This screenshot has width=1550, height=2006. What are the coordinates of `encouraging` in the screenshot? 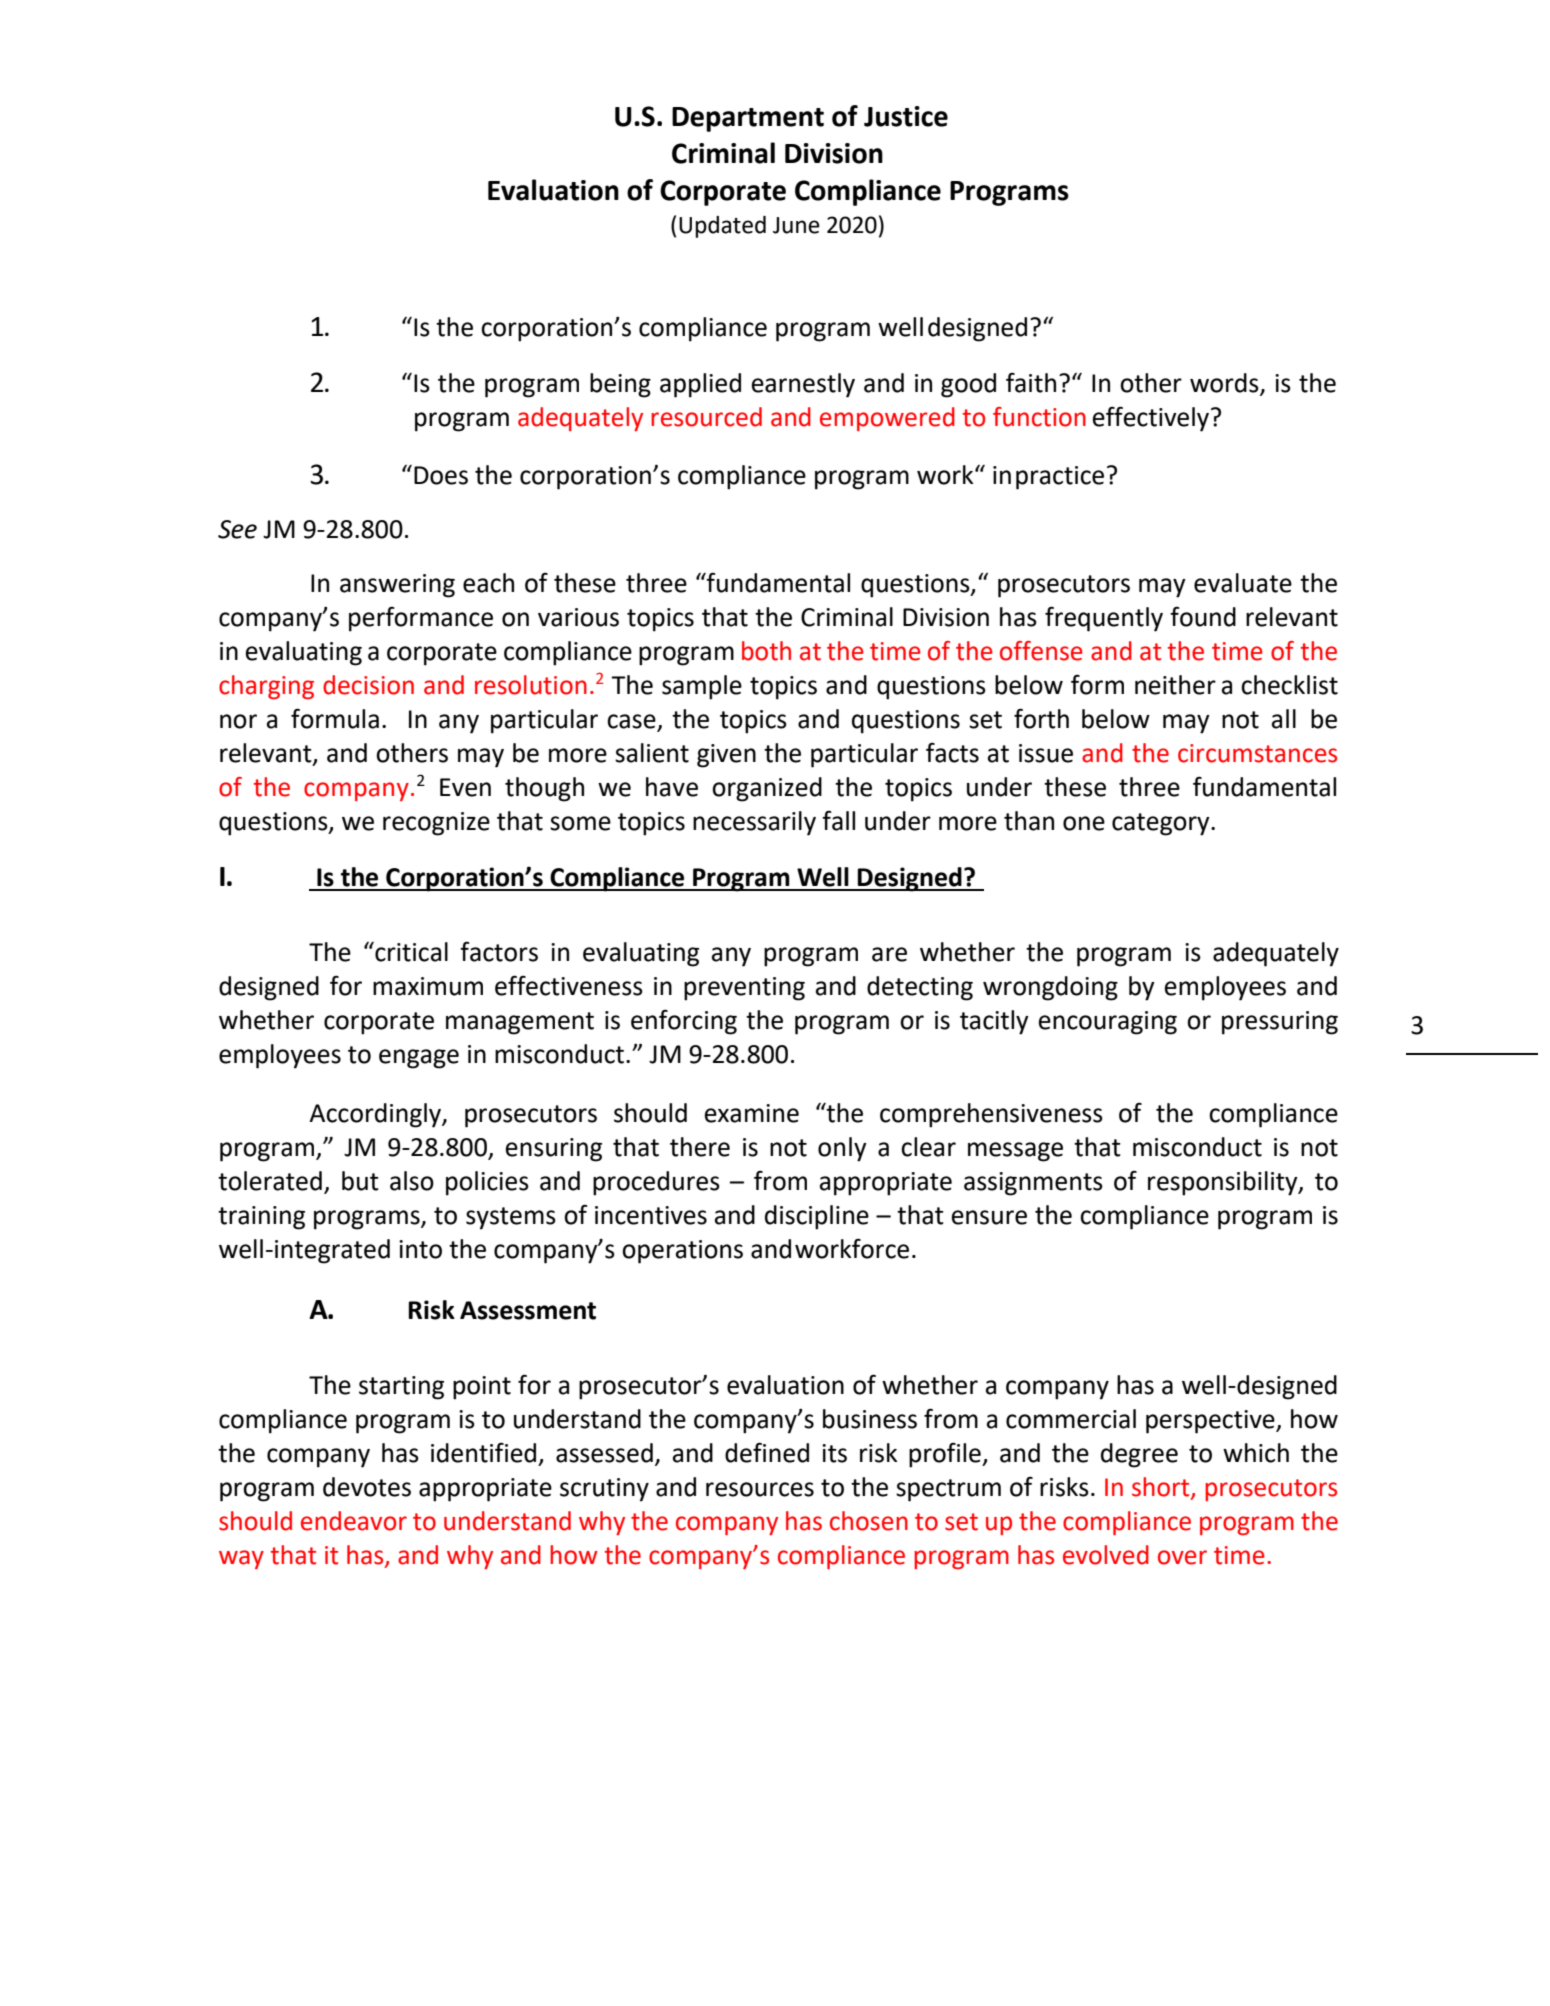 It's located at (1108, 1023).
